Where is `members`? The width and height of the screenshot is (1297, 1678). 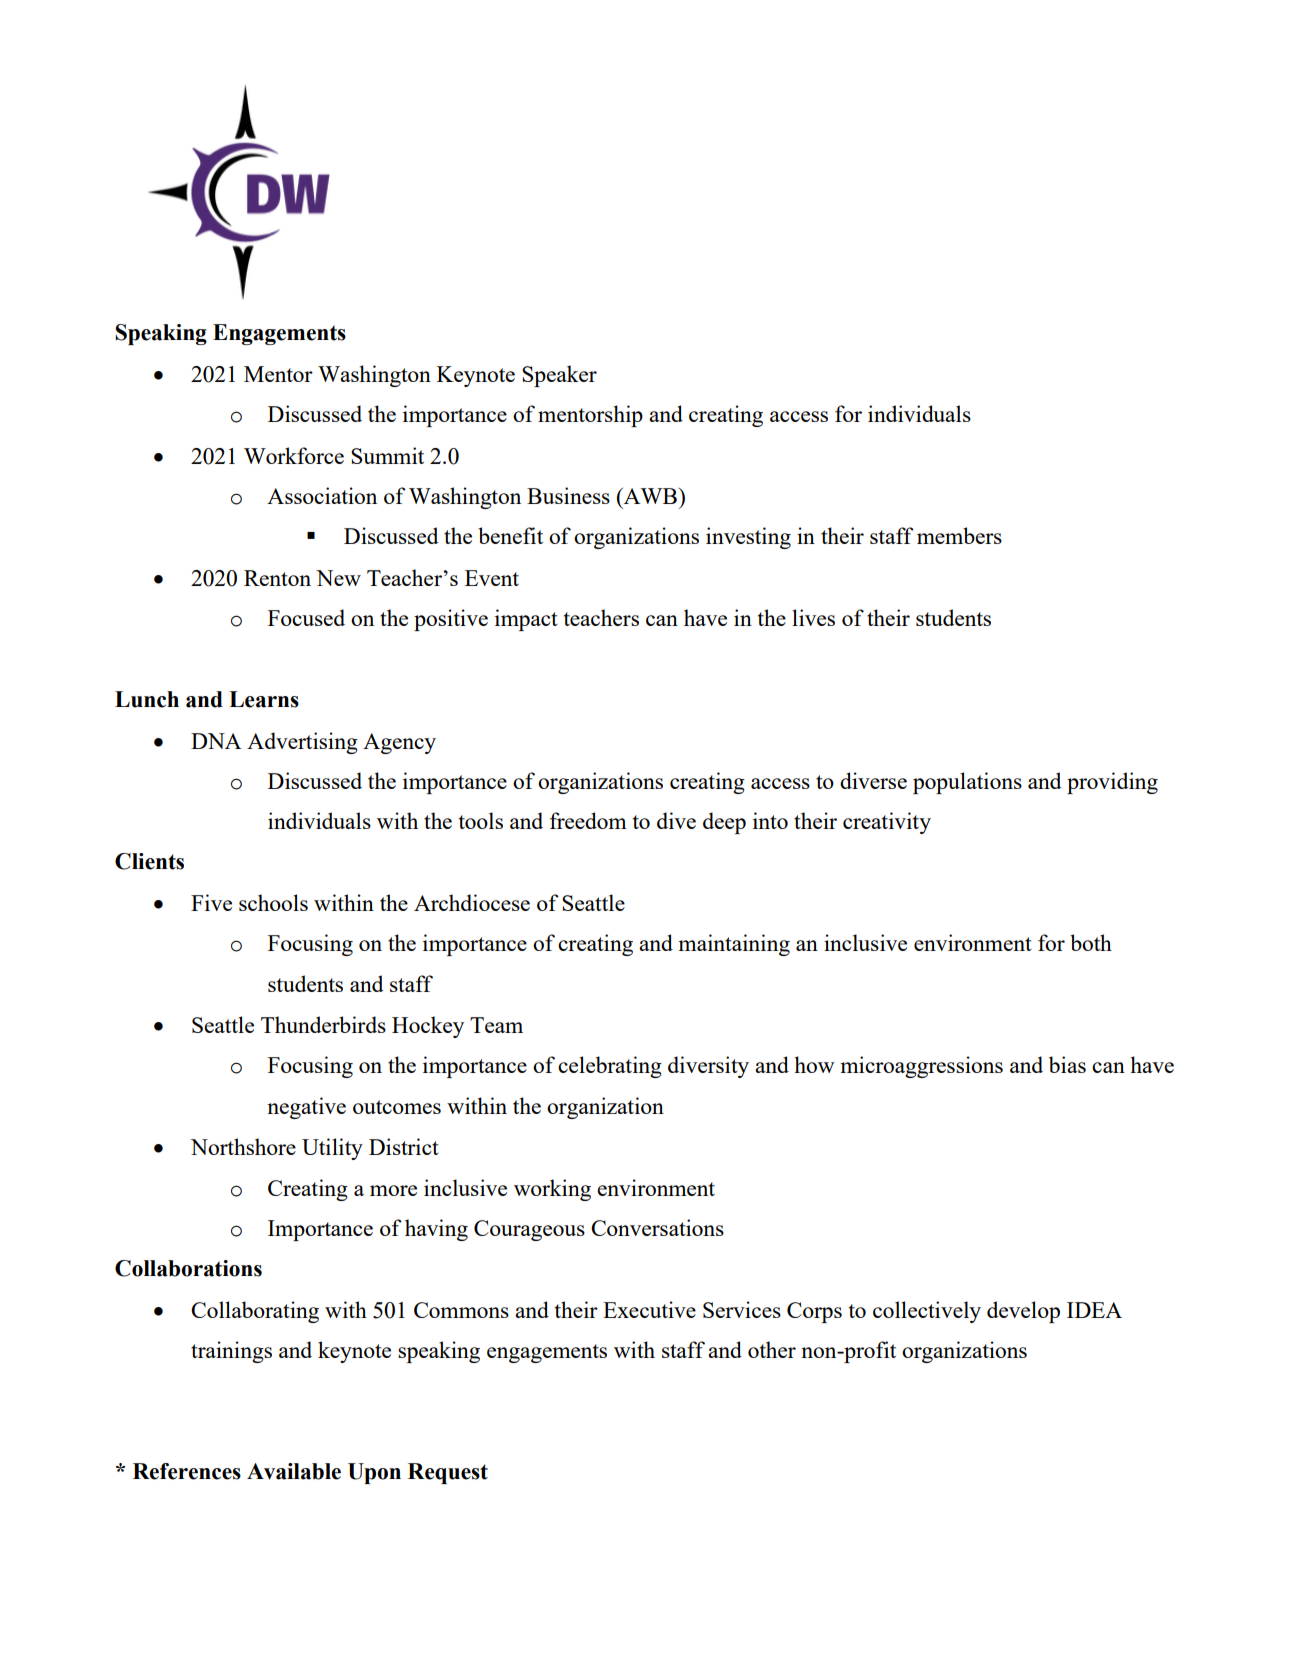
members is located at coordinates (959, 535).
